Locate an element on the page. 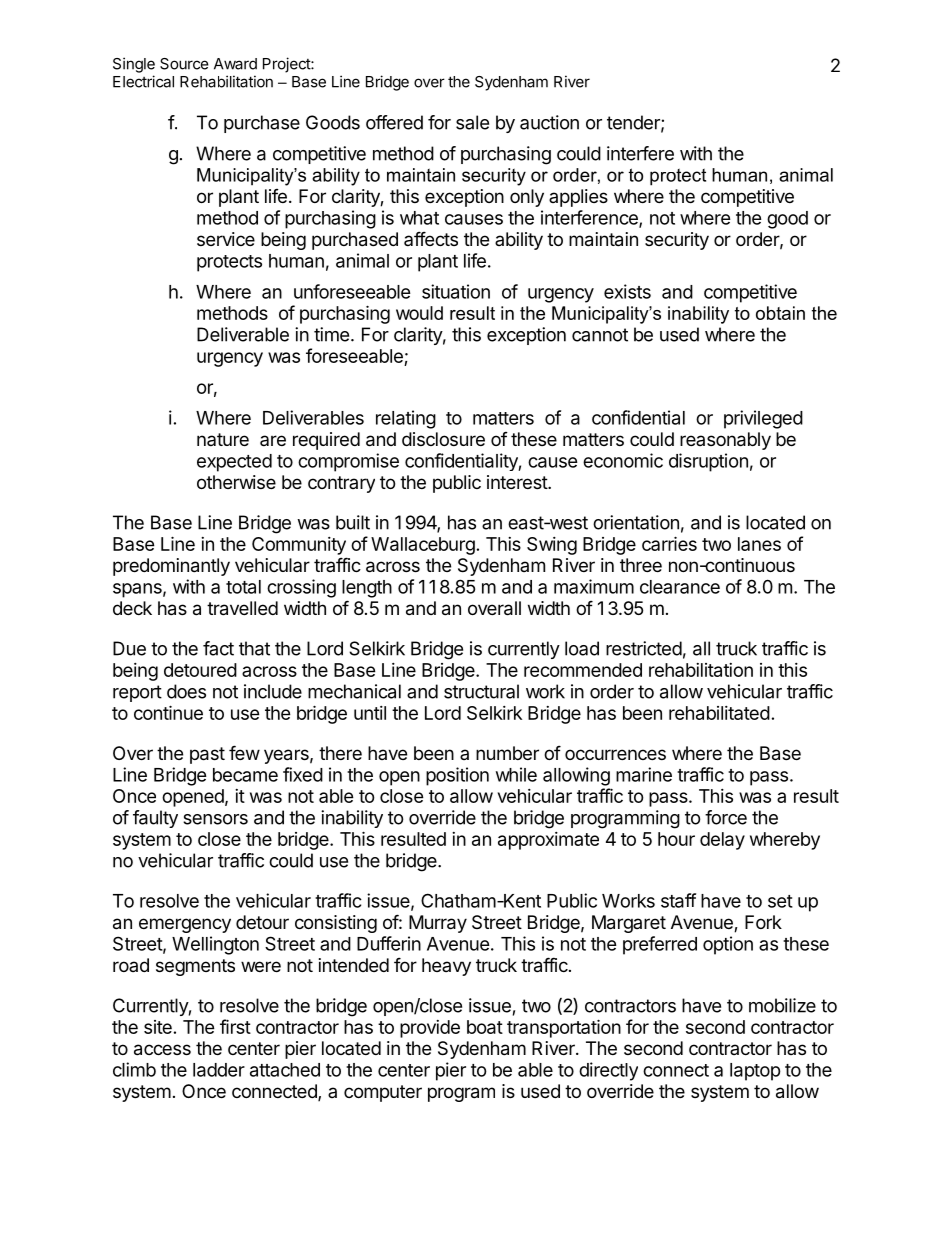  rehabilitated is located at coordinates (719, 713).
